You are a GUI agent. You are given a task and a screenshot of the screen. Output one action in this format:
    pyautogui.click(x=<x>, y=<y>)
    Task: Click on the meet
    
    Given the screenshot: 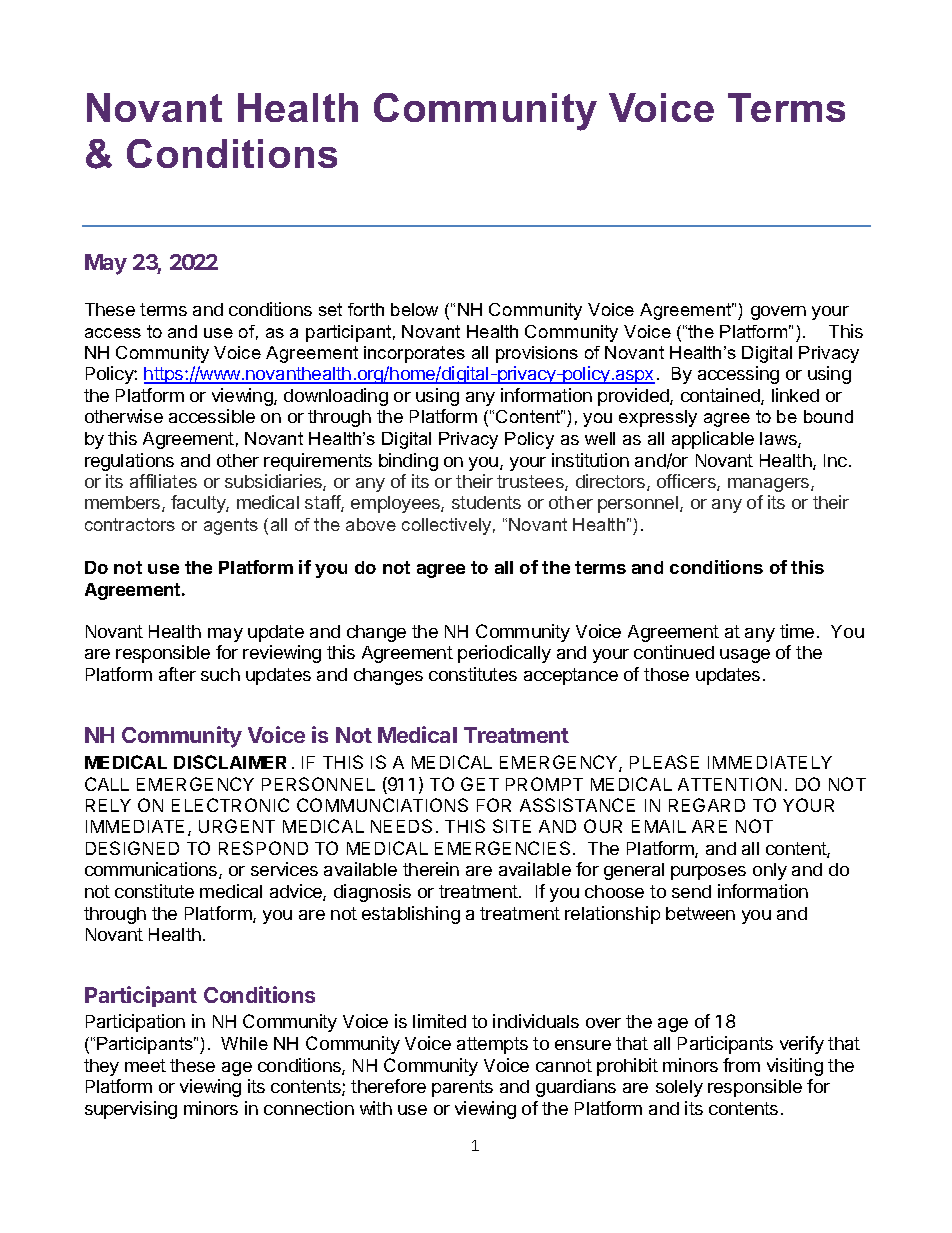 What is the action you would take?
    pyautogui.click(x=145, y=1065)
